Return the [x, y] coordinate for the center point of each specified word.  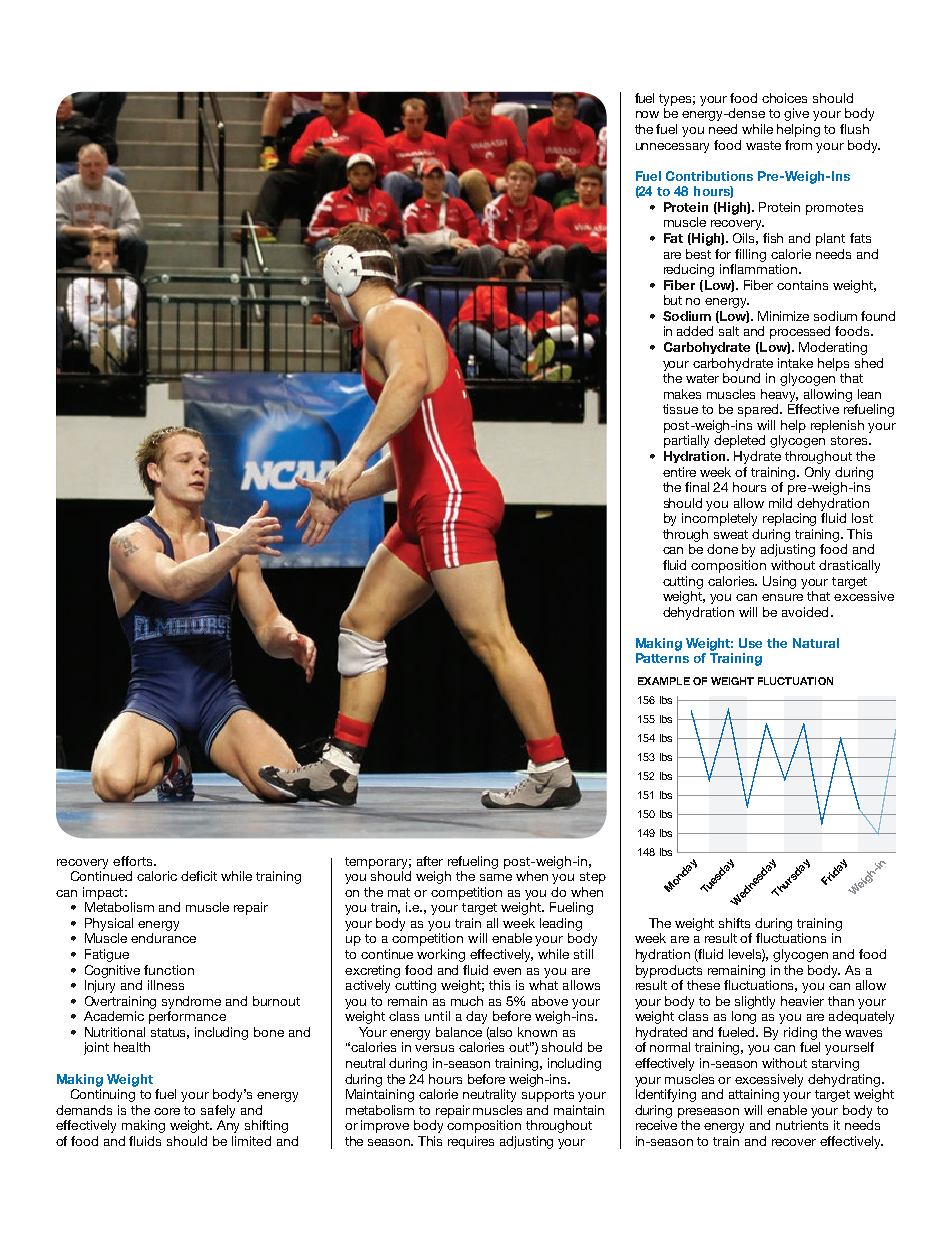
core [167, 1111]
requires [471, 1142]
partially [686, 441]
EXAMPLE [664, 681]
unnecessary [672, 148]
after [430, 861]
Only [817, 473]
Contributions [709, 176]
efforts [134, 861]
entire [679, 472]
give [796, 114]
